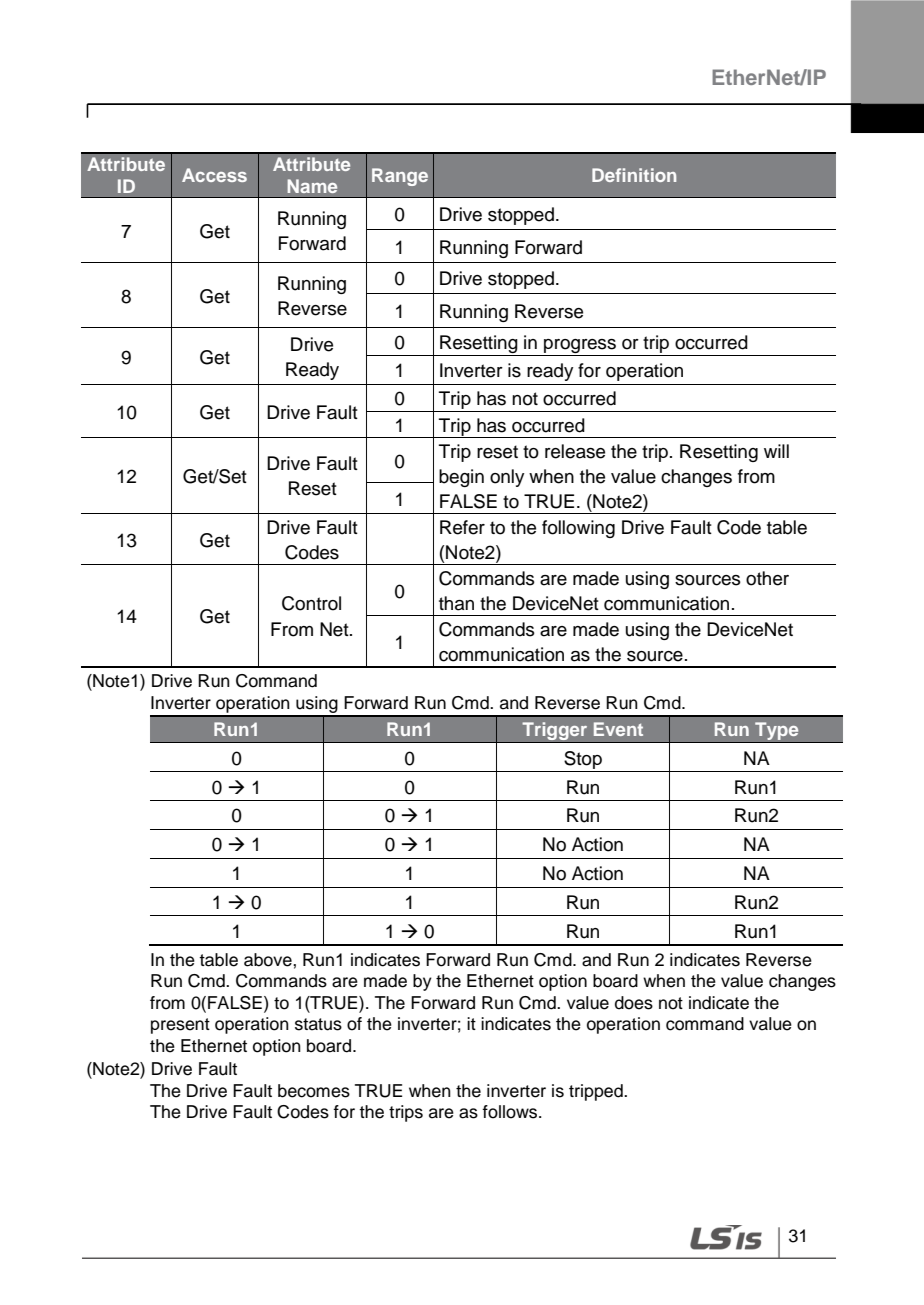 The width and height of the screenshot is (924, 1305). I want to click on Control, so click(311, 603).
